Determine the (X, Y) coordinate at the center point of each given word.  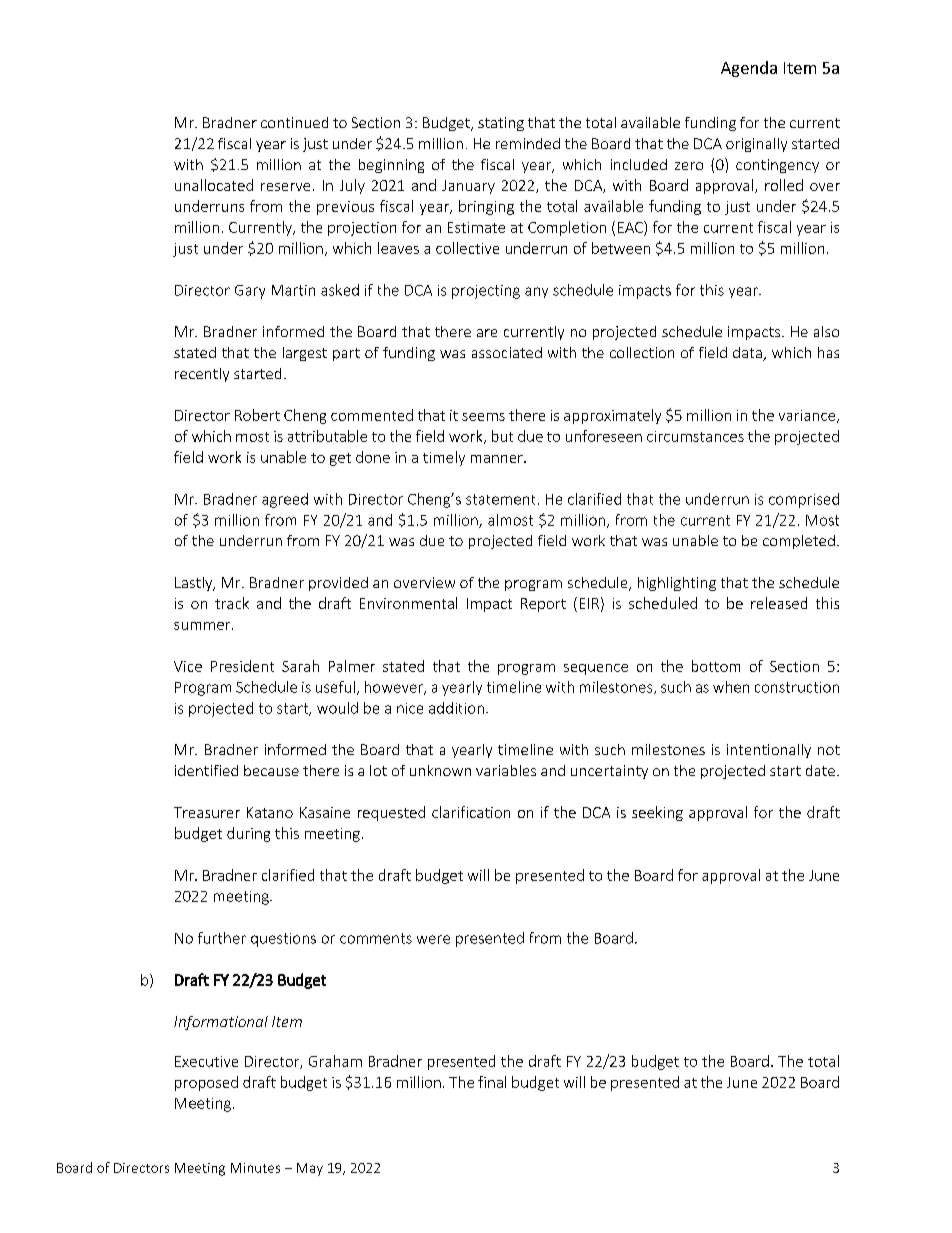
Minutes (255, 1168)
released (779, 603)
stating (501, 124)
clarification (471, 812)
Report (543, 605)
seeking (657, 813)
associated (507, 352)
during (248, 834)
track (232, 603)
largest (305, 354)
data (748, 354)
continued (294, 122)
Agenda (749, 69)
